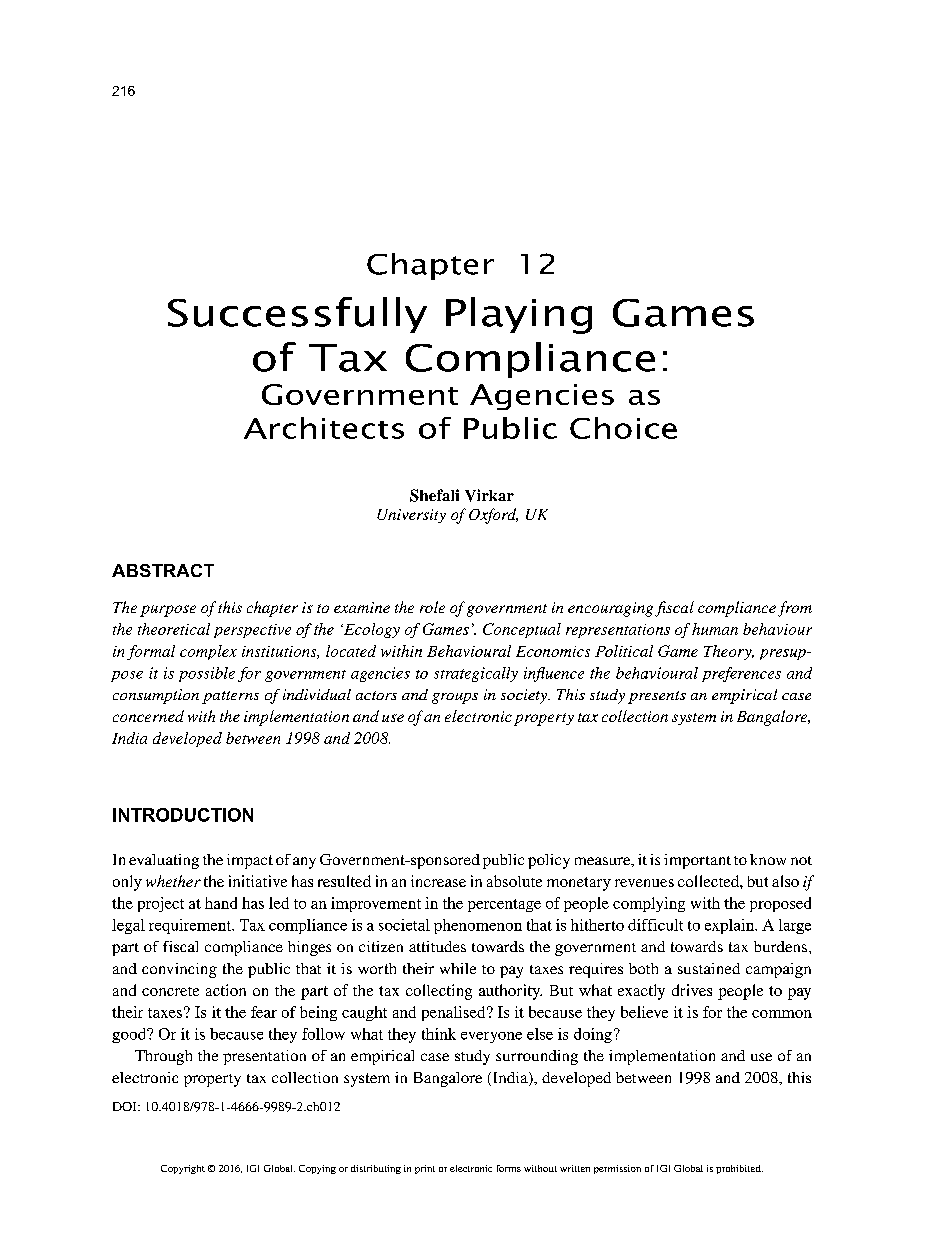 The height and width of the screenshot is (1233, 952). I want to click on human, so click(715, 629).
